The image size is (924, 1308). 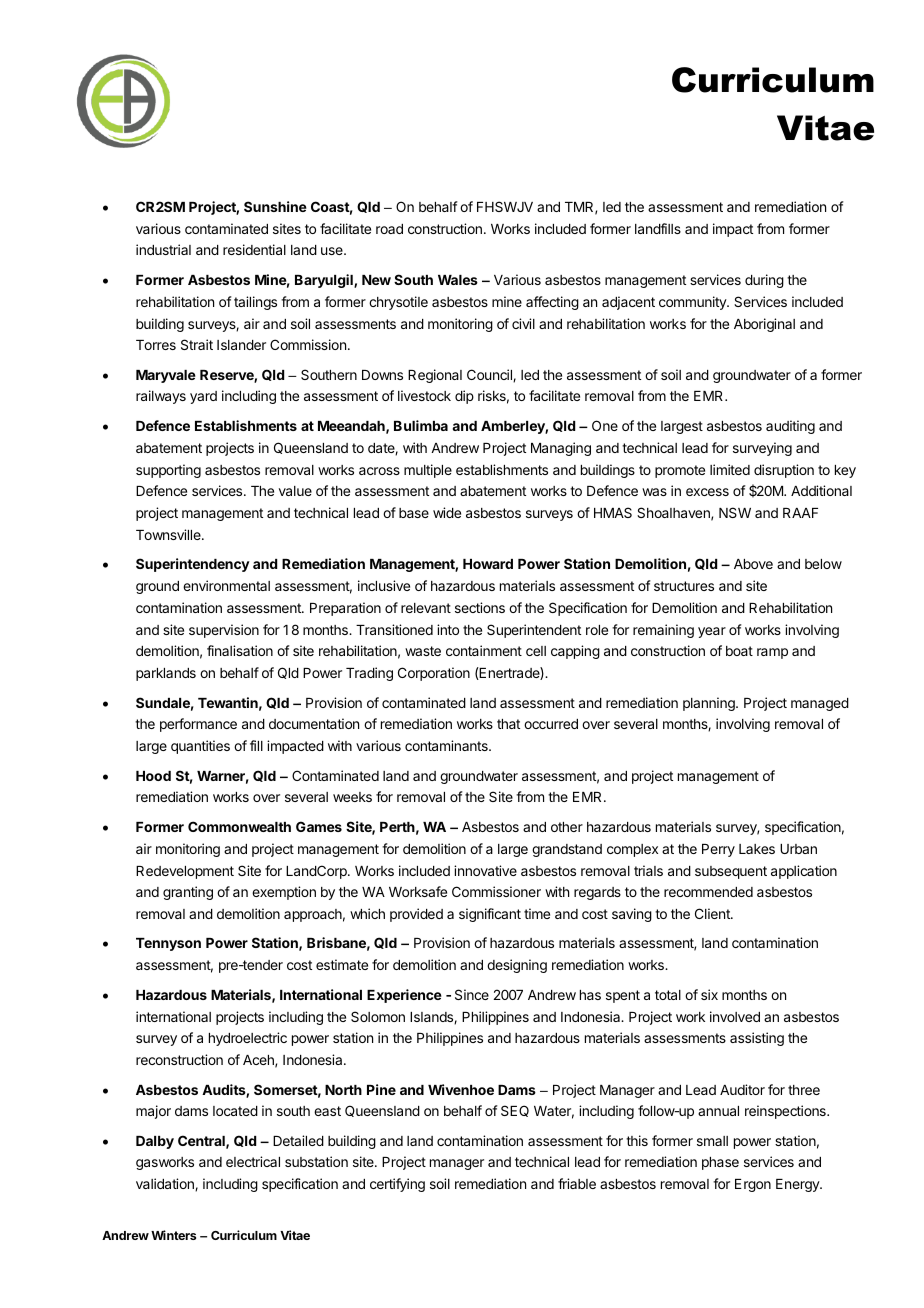 I want to click on electrical, so click(x=253, y=1161).
